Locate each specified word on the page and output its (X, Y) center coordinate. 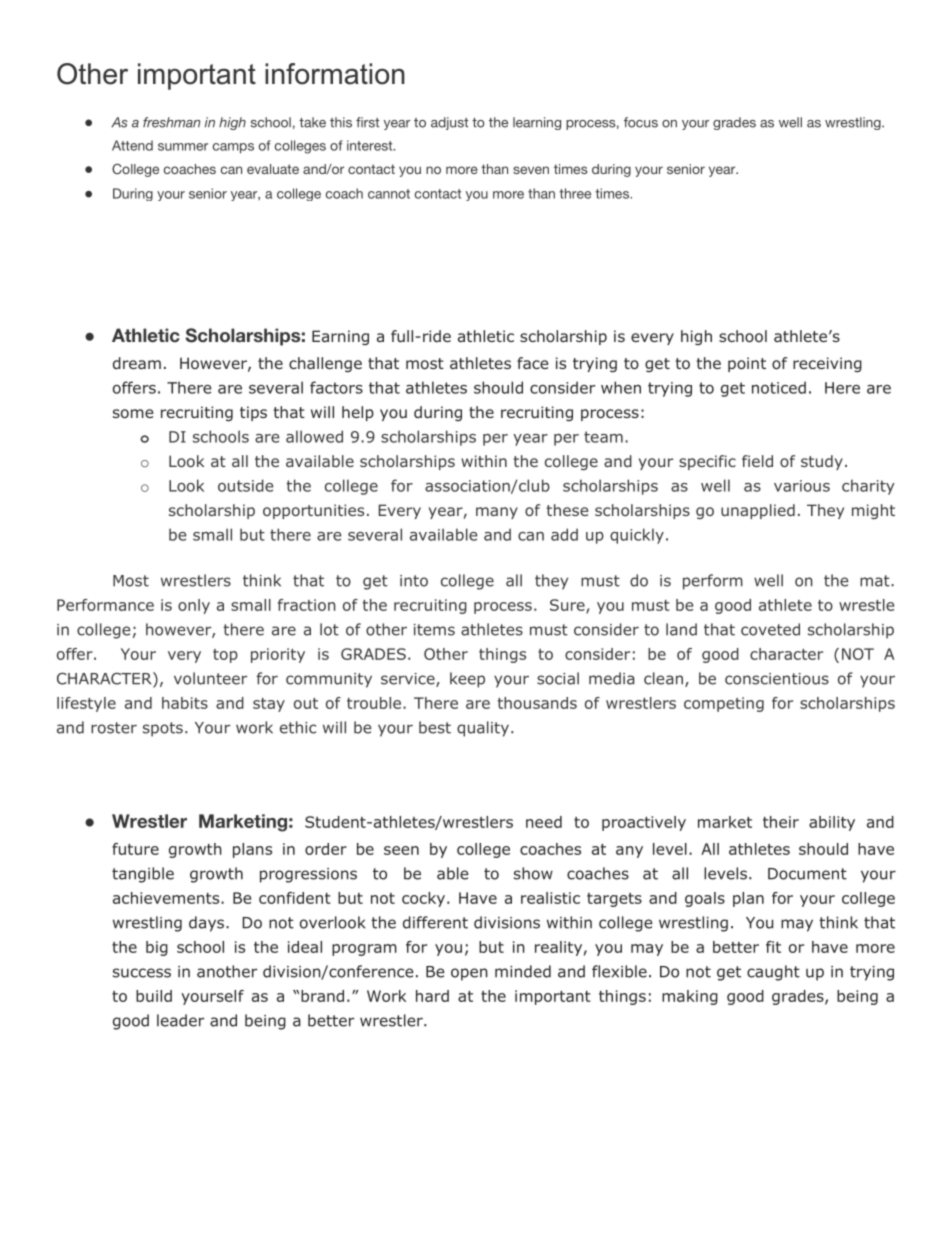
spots (163, 729)
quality (483, 729)
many (497, 513)
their (781, 822)
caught (773, 973)
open (469, 974)
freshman (171, 122)
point (747, 364)
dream (137, 363)
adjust (450, 123)
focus (641, 122)
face (533, 363)
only (194, 606)
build (154, 996)
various (802, 486)
